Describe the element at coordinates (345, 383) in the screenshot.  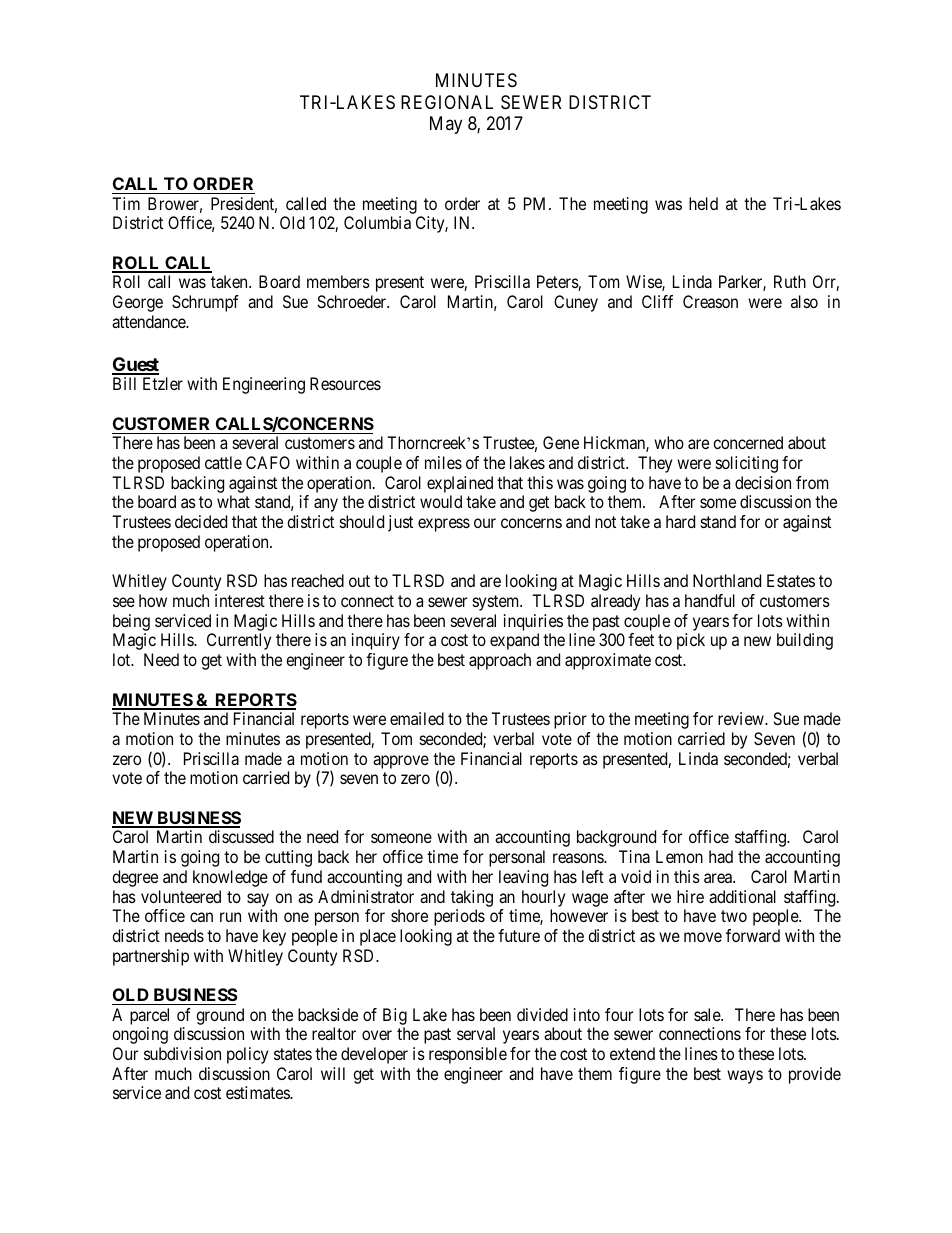
I see `Resources` at that location.
